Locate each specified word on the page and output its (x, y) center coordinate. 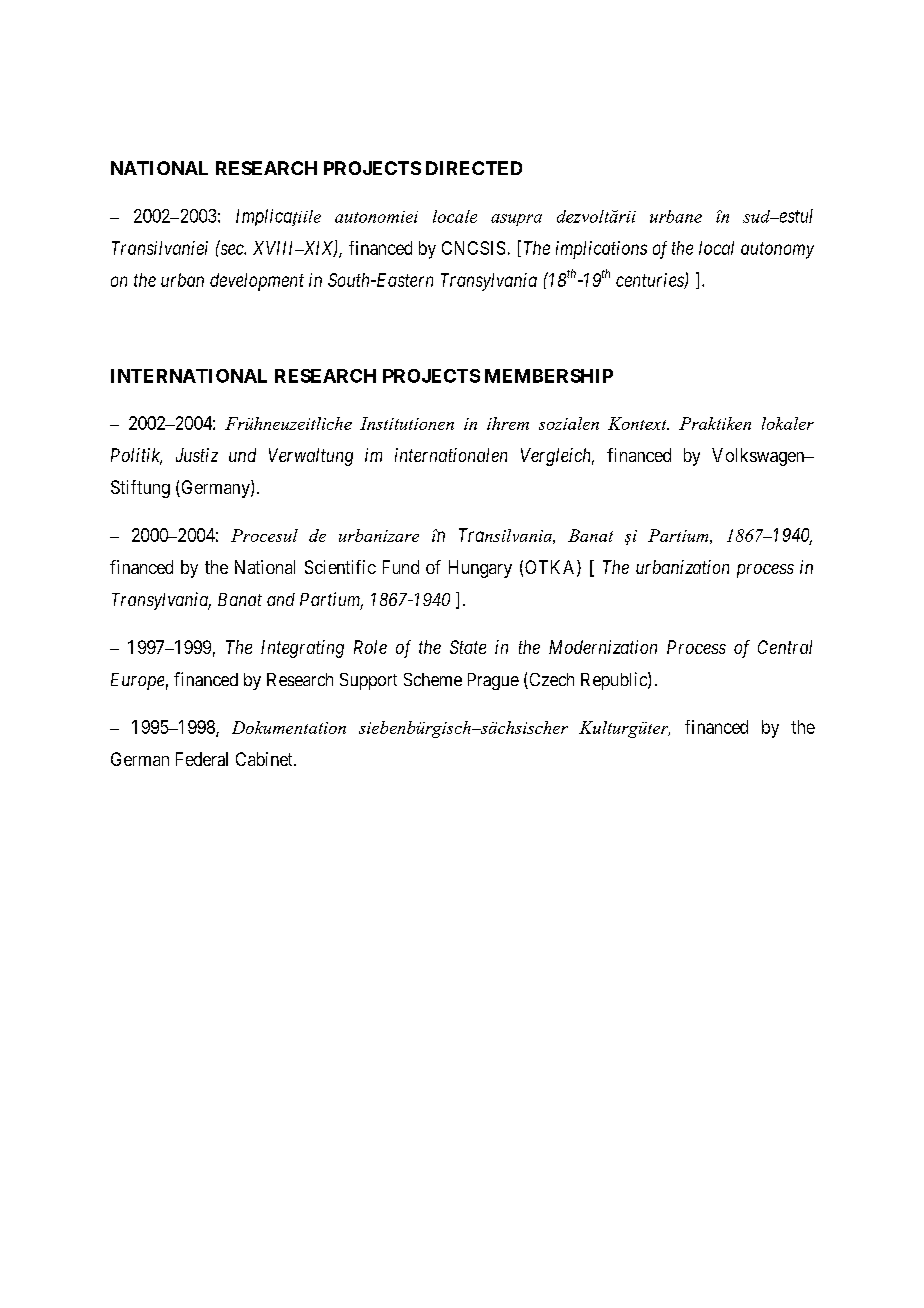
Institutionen (407, 423)
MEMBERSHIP (549, 376)
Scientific (340, 567)
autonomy (777, 250)
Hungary (480, 569)
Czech (550, 681)
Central (785, 647)
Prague (493, 681)
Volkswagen (759, 457)
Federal (202, 759)
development (257, 282)
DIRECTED (474, 168)
